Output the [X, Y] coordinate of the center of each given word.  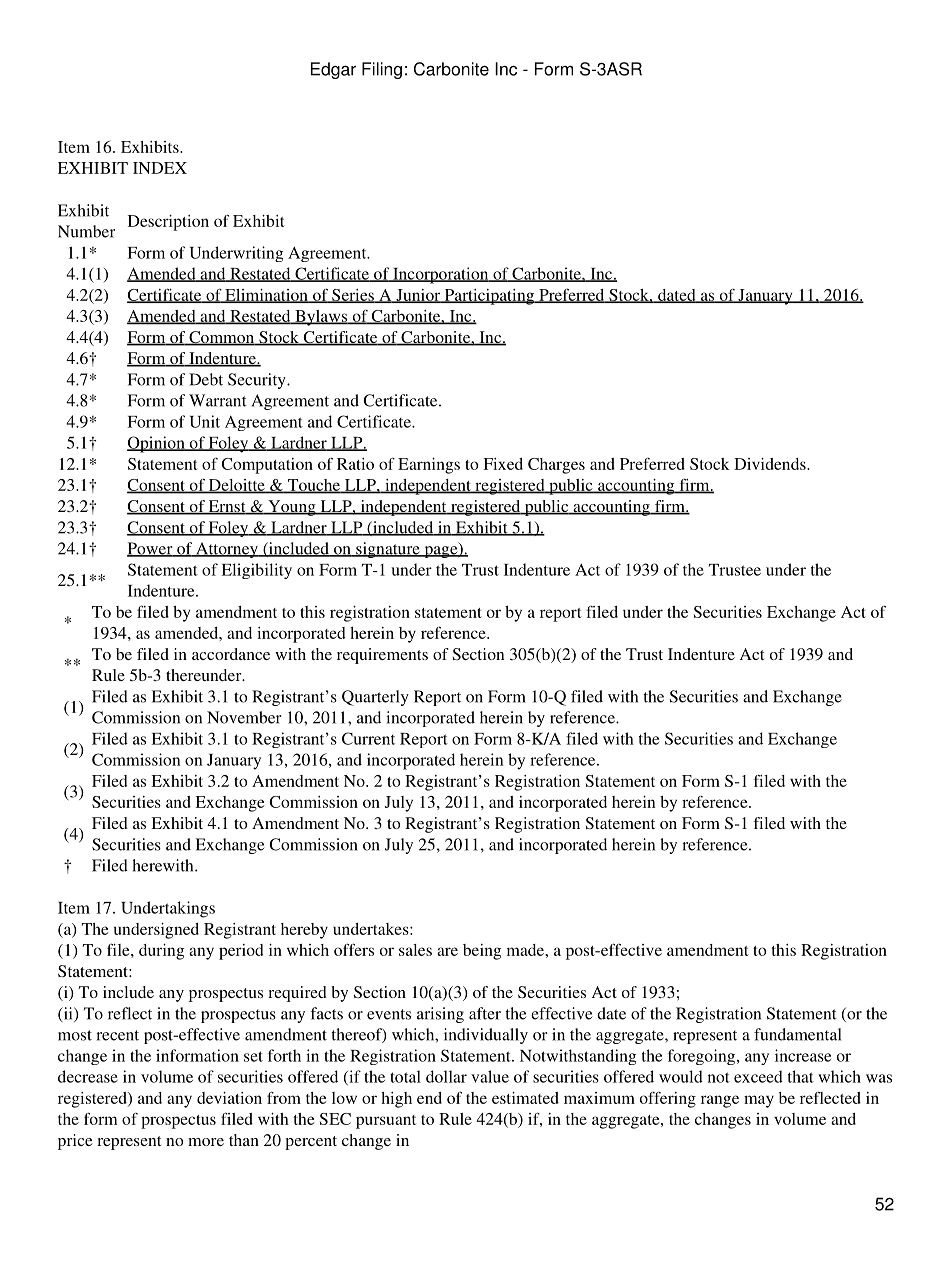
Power [151, 549]
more [206, 1142]
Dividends [771, 464]
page [441, 552]
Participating [489, 297]
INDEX [160, 168]
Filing [382, 70]
